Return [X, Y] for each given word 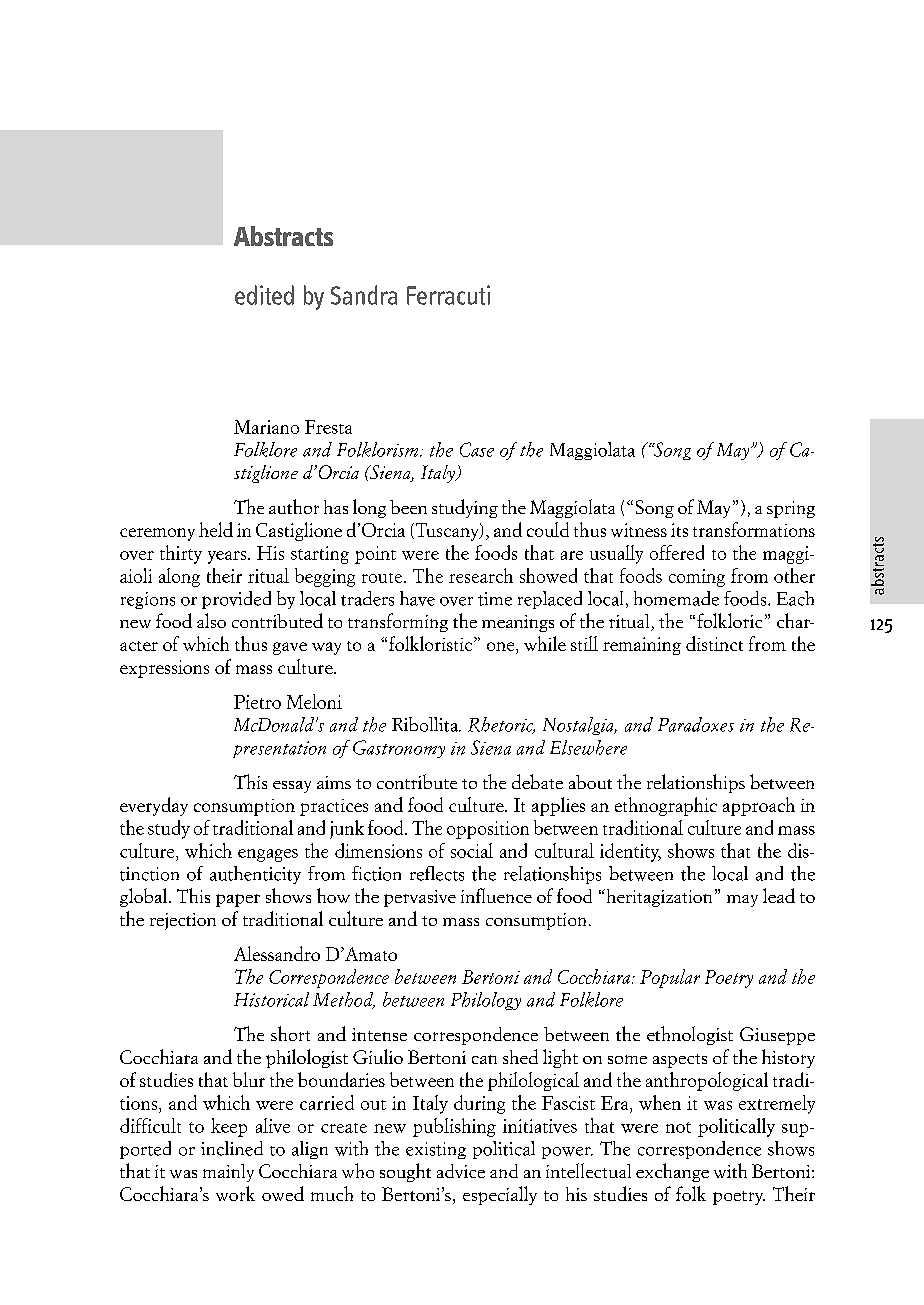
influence [496, 895]
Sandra [364, 295]
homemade [676, 598]
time [495, 599]
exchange [672, 1172]
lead [779, 895]
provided [236, 600]
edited [264, 295]
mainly [228, 1173]
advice [461, 1171]
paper [238, 900]
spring [791, 509]
